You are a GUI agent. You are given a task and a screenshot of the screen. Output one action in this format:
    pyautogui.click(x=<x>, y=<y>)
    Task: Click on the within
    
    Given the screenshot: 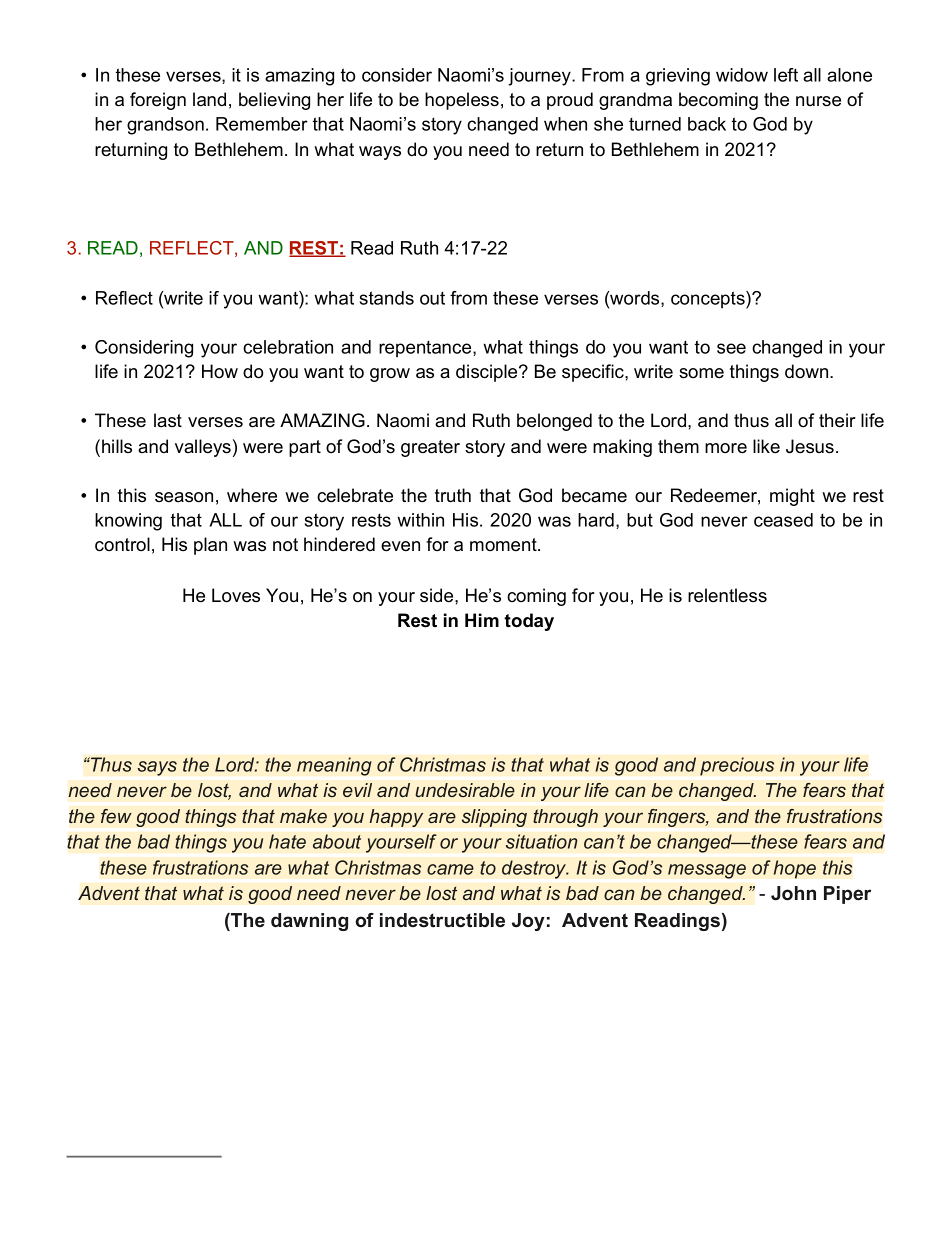 What is the action you would take?
    pyautogui.click(x=420, y=520)
